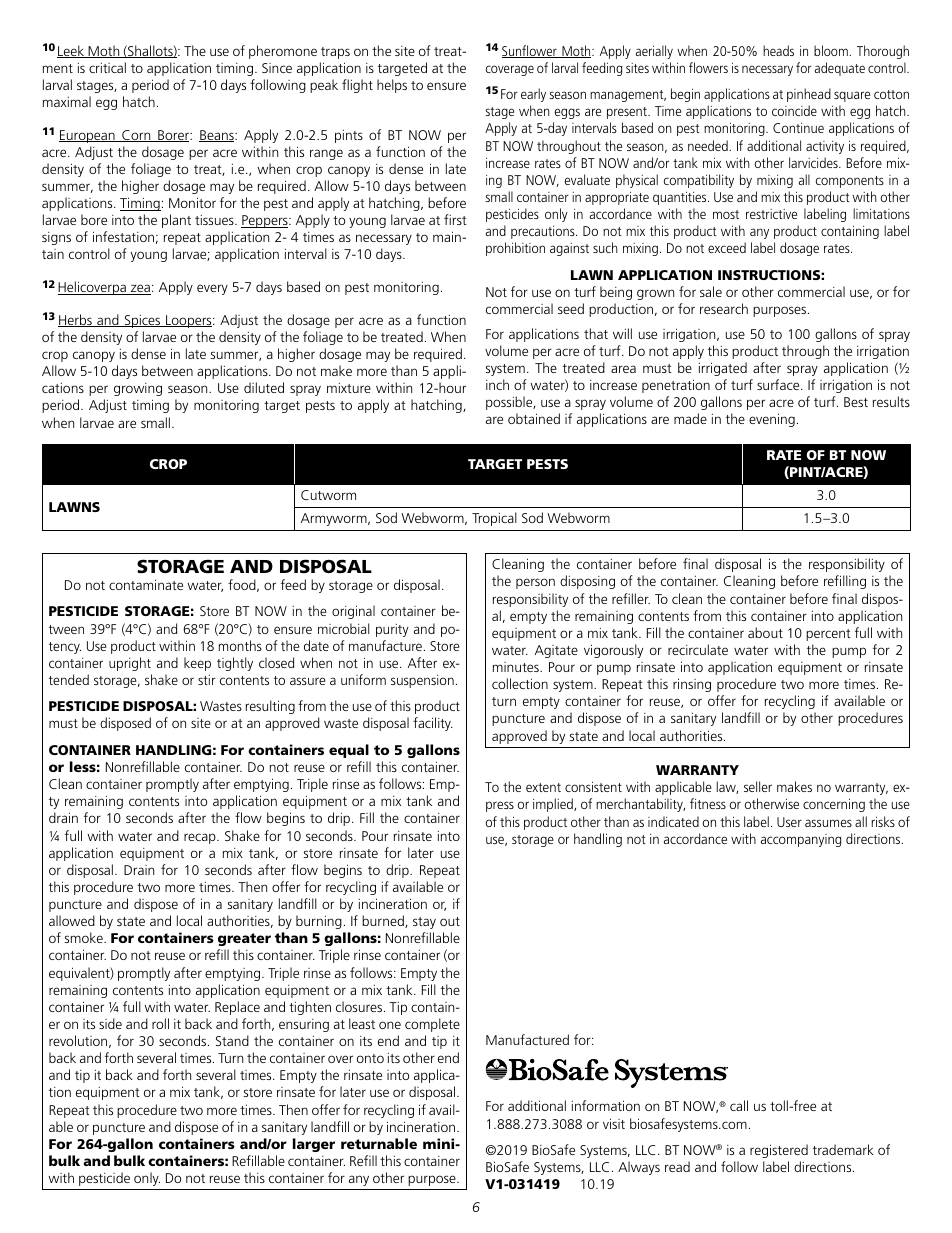  What do you see at coordinates (424, 923) in the screenshot?
I see `stay` at bounding box center [424, 923].
